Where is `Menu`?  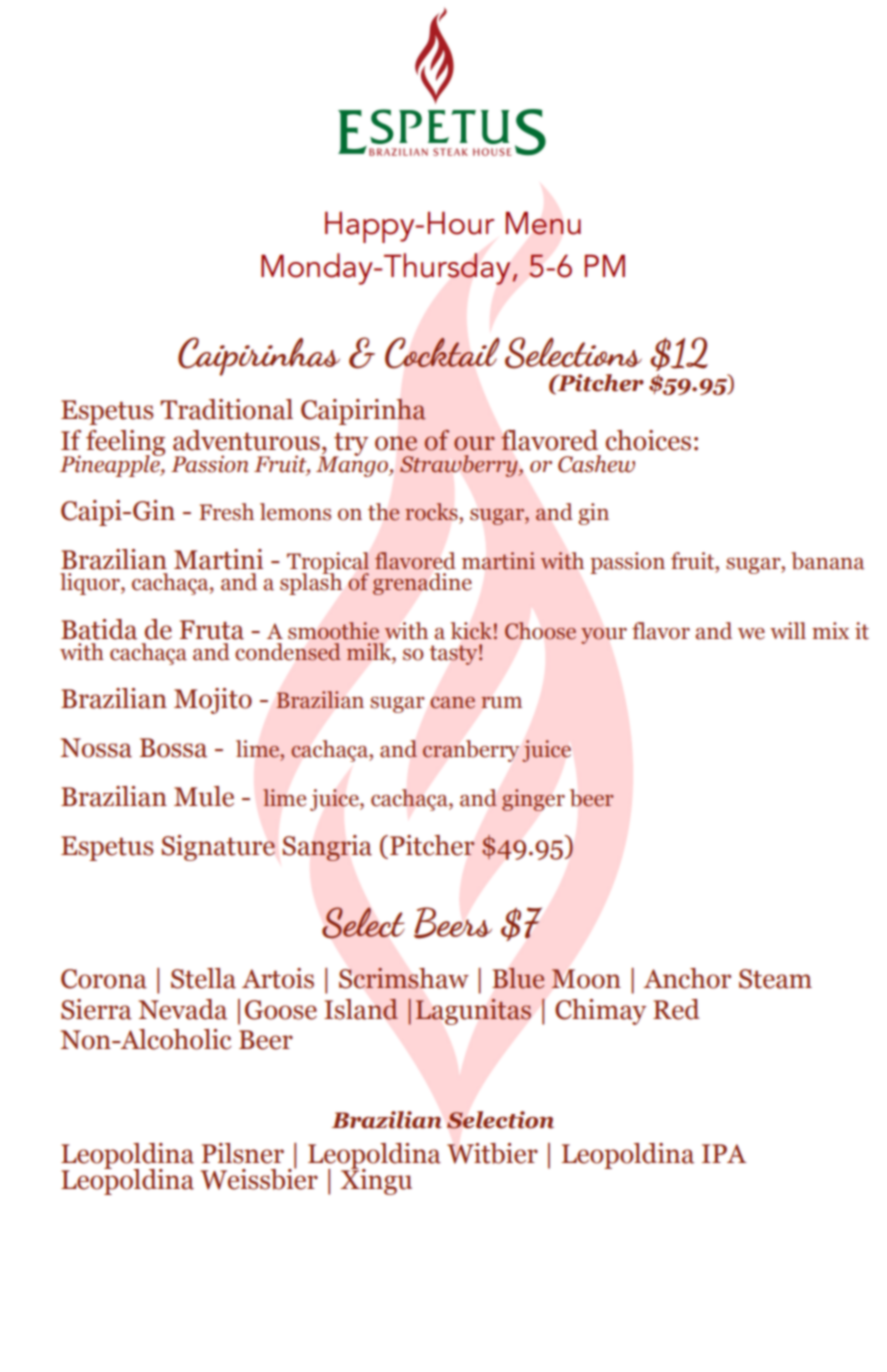 Menu is located at coordinates (543, 223).
